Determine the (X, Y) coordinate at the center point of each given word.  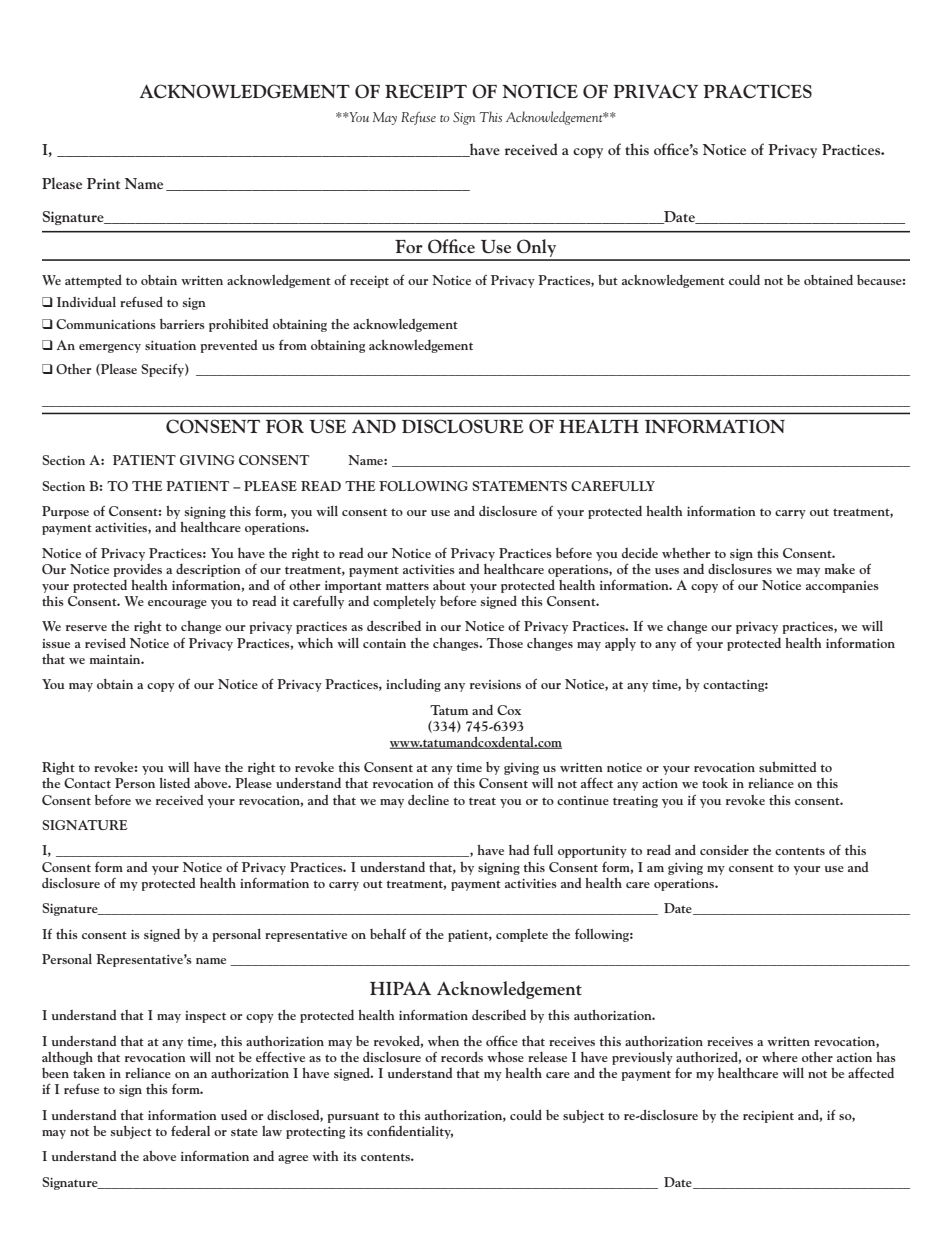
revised (105, 642)
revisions (495, 684)
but (608, 279)
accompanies (842, 587)
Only (537, 249)
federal (190, 1131)
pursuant (353, 1118)
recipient (768, 1117)
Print (103, 183)
